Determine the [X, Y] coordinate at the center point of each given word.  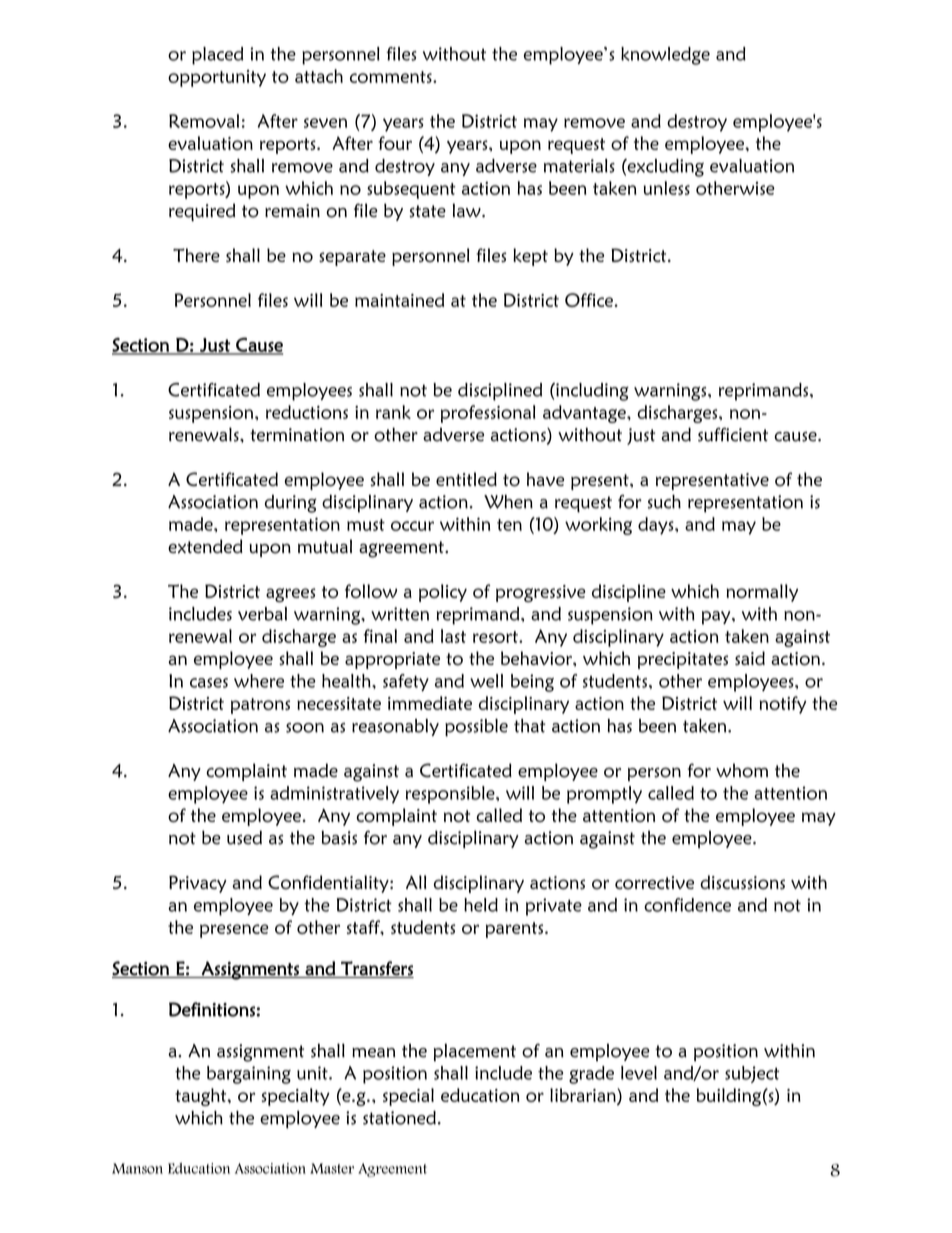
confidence [687, 905]
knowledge [665, 56]
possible [476, 728]
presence [234, 931]
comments [392, 77]
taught [202, 1097]
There [196, 255]
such [664, 502]
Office [589, 300]
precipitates [683, 660]
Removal [204, 121]
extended [205, 546]
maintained [399, 300]
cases [209, 683]
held [481, 905]
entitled [466, 479]
